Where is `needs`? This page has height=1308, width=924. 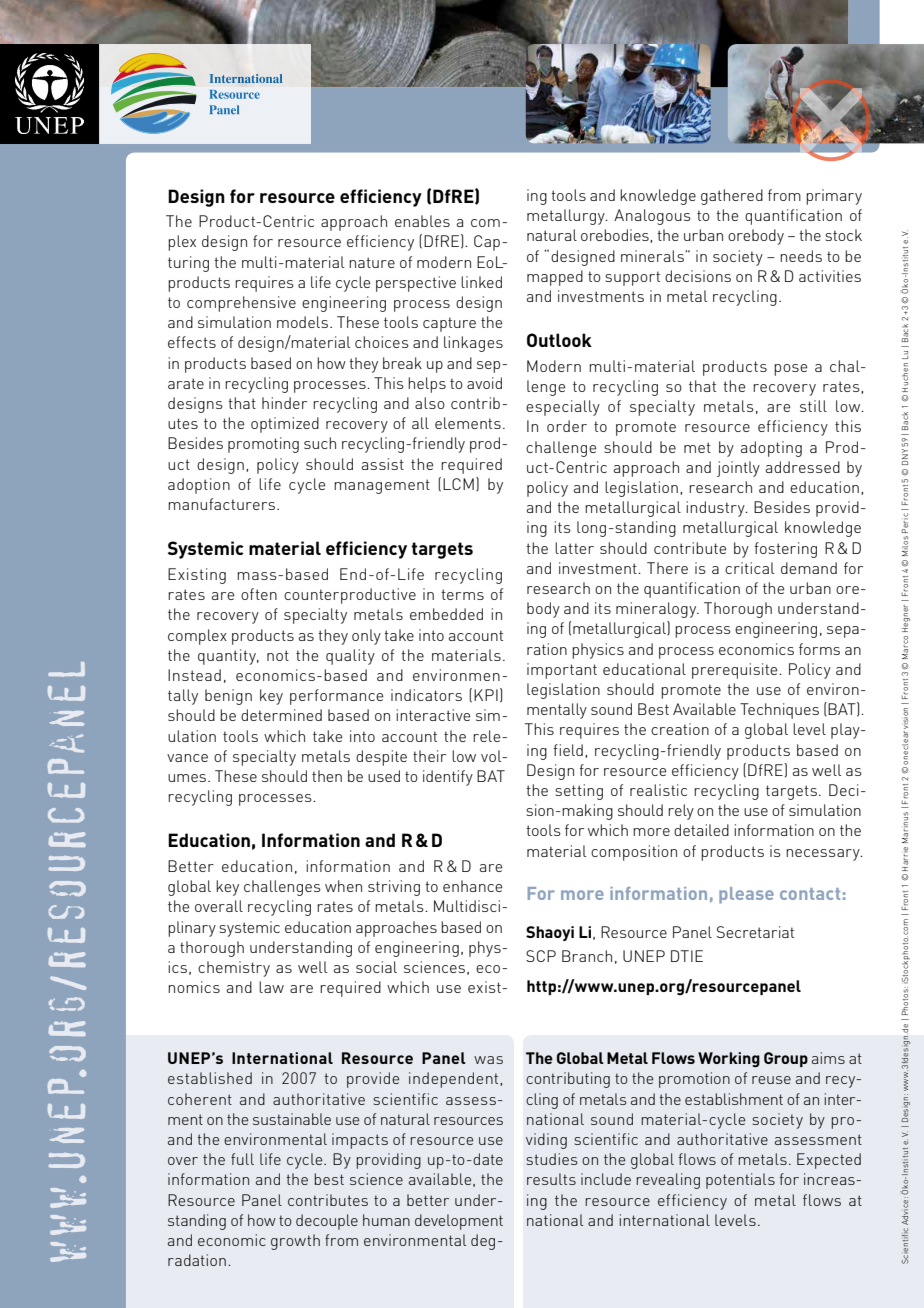 needs is located at coordinates (801, 256).
